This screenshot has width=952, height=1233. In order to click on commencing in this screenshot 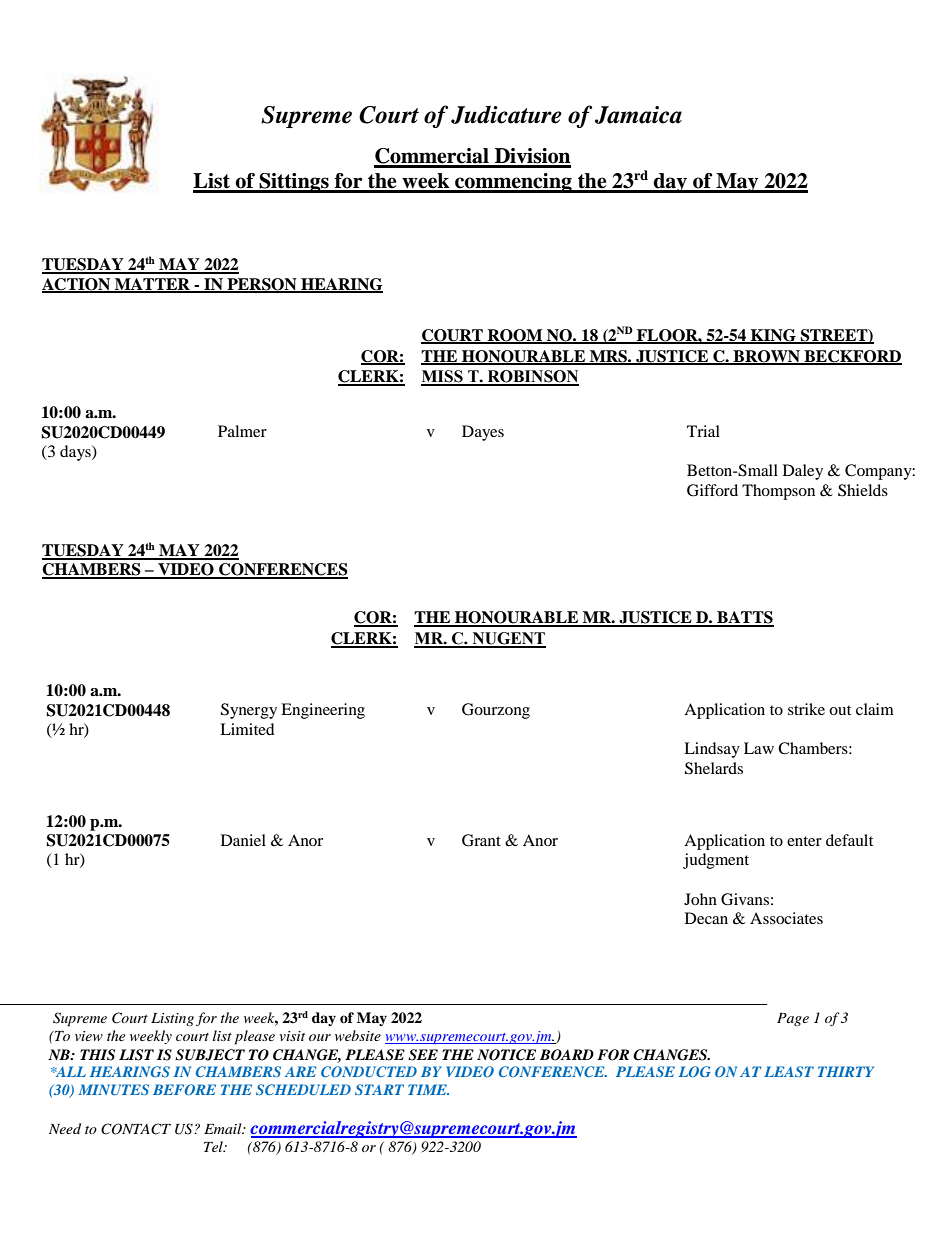, I will do `click(513, 183)`.
